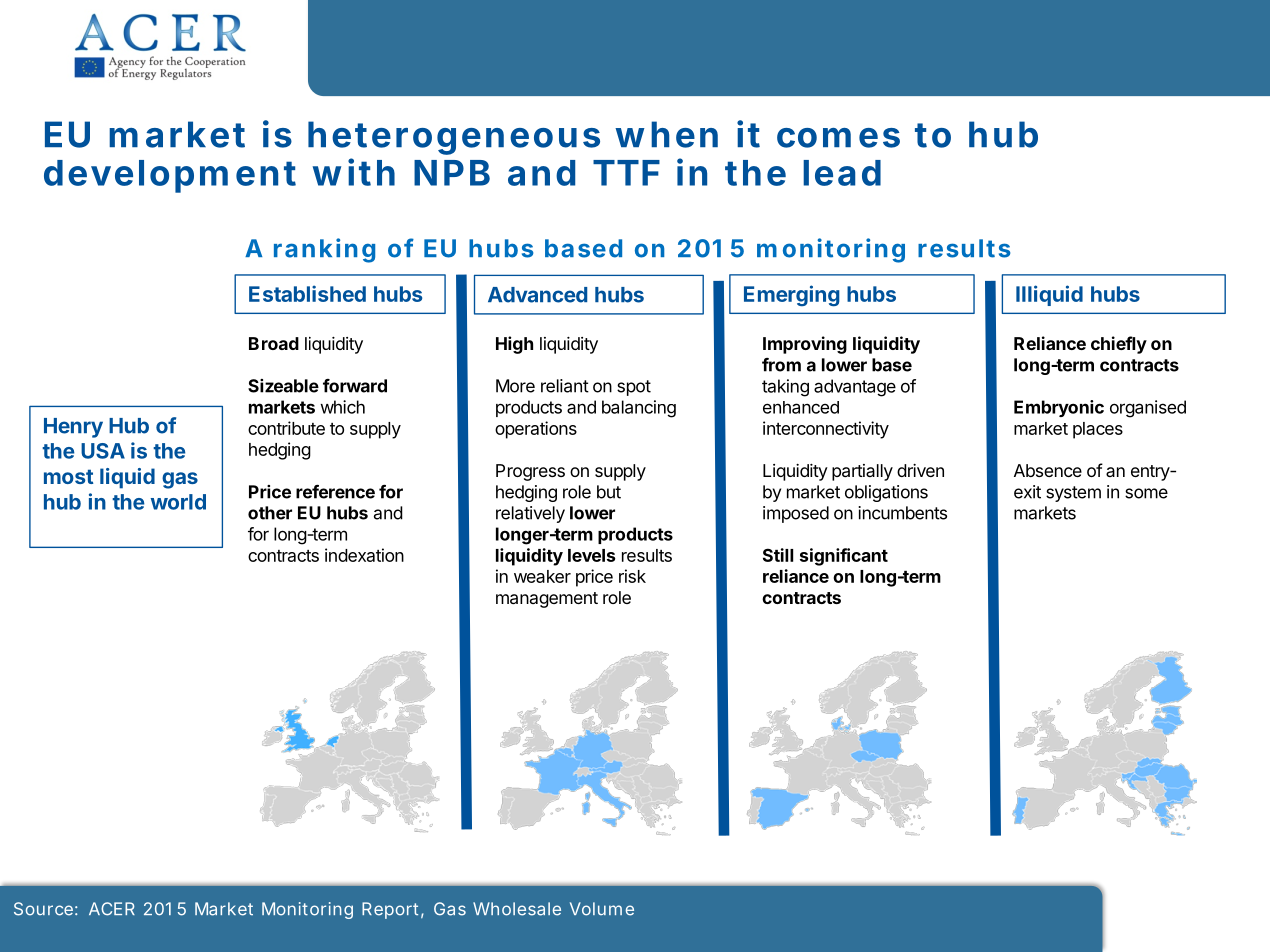 The width and height of the screenshot is (1270, 952). What do you see at coordinates (626, 173) in the screenshot?
I see `TTF` at bounding box center [626, 173].
